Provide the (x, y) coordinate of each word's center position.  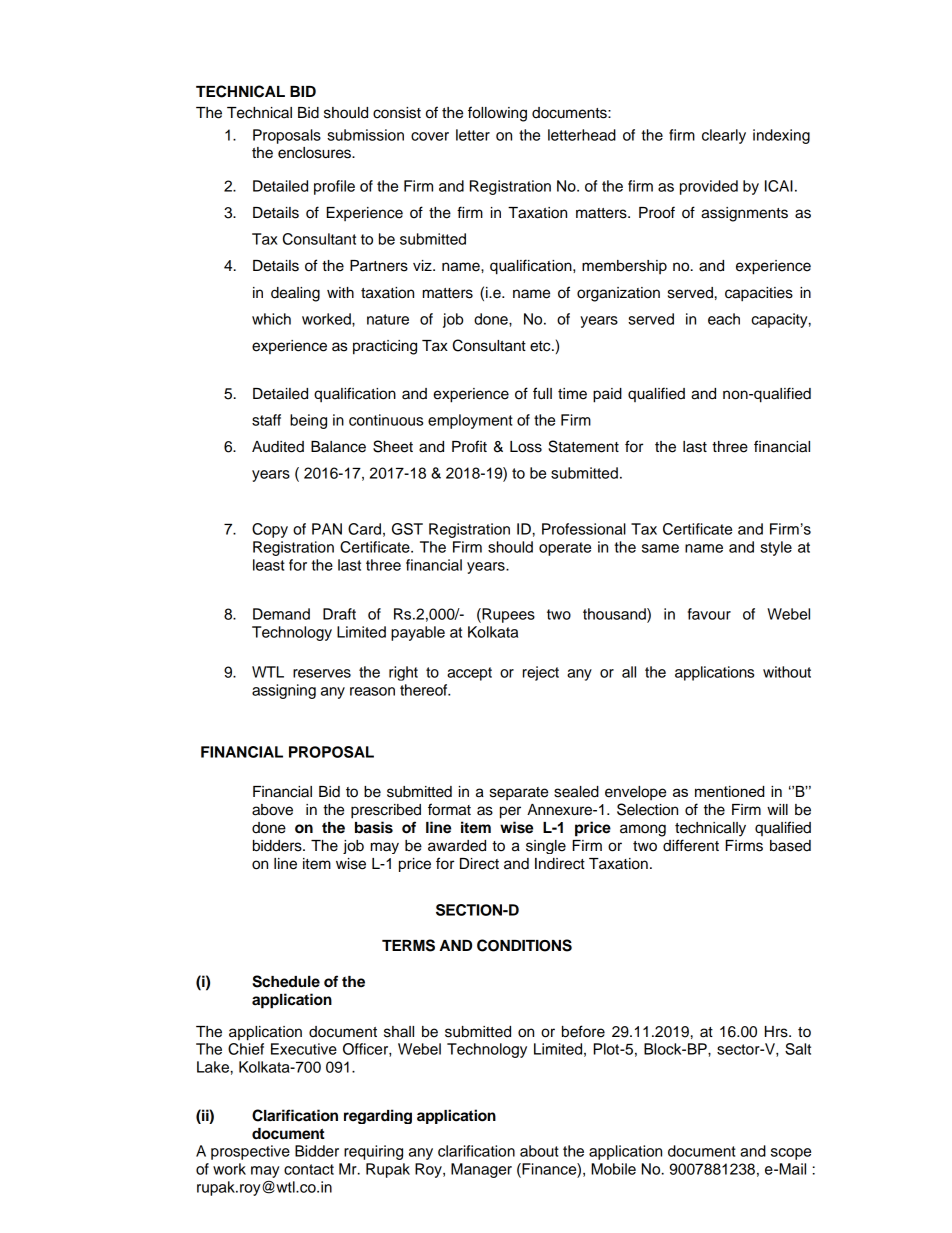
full (542, 393)
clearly (724, 136)
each (724, 319)
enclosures (315, 153)
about (539, 1151)
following (497, 114)
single (546, 847)
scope (791, 1154)
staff (266, 420)
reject (541, 673)
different (691, 845)
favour (709, 614)
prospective (250, 1152)
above (272, 810)
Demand (281, 614)
